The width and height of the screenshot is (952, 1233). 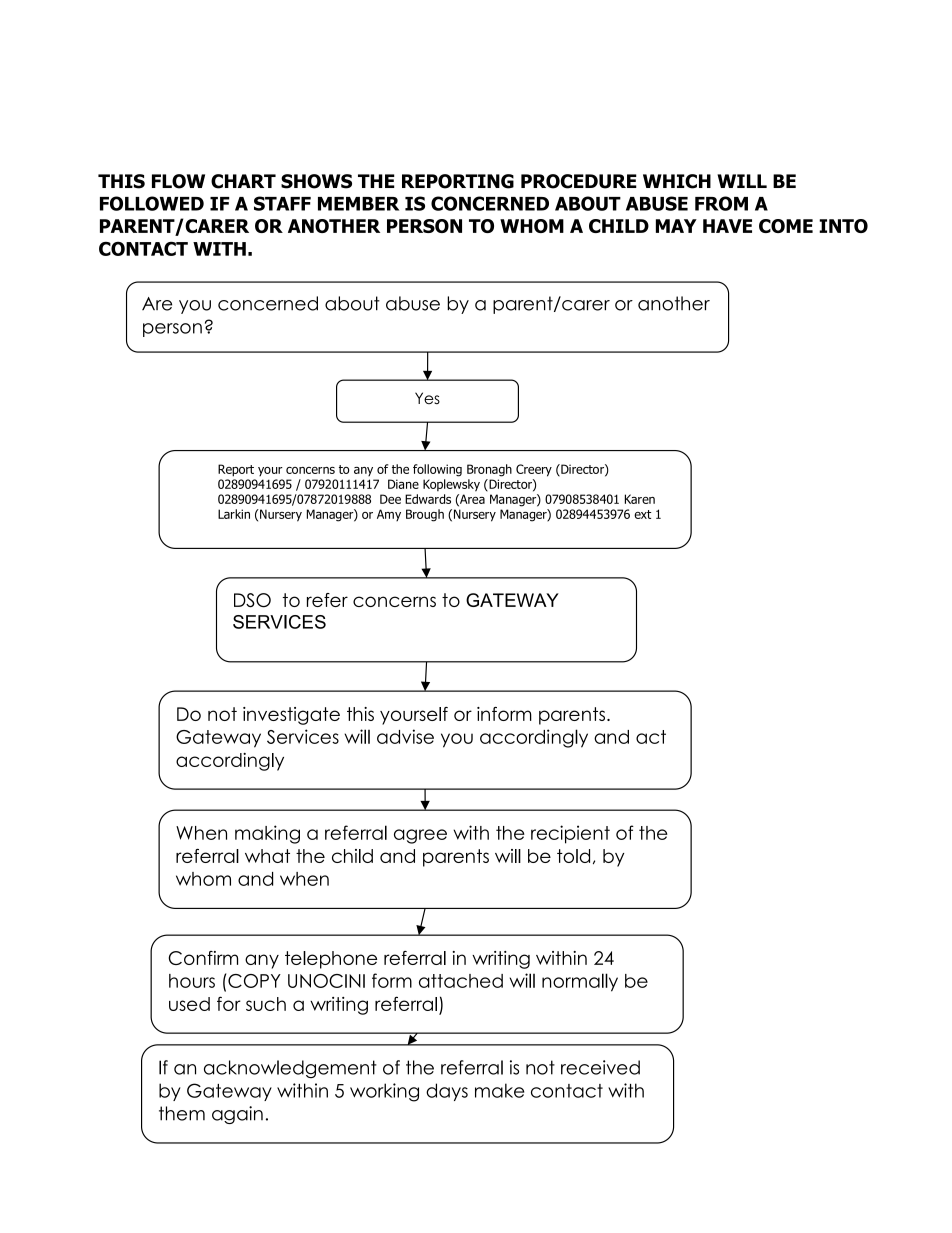 What do you see at coordinates (786, 226) in the screenshot?
I see `COME` at bounding box center [786, 226].
